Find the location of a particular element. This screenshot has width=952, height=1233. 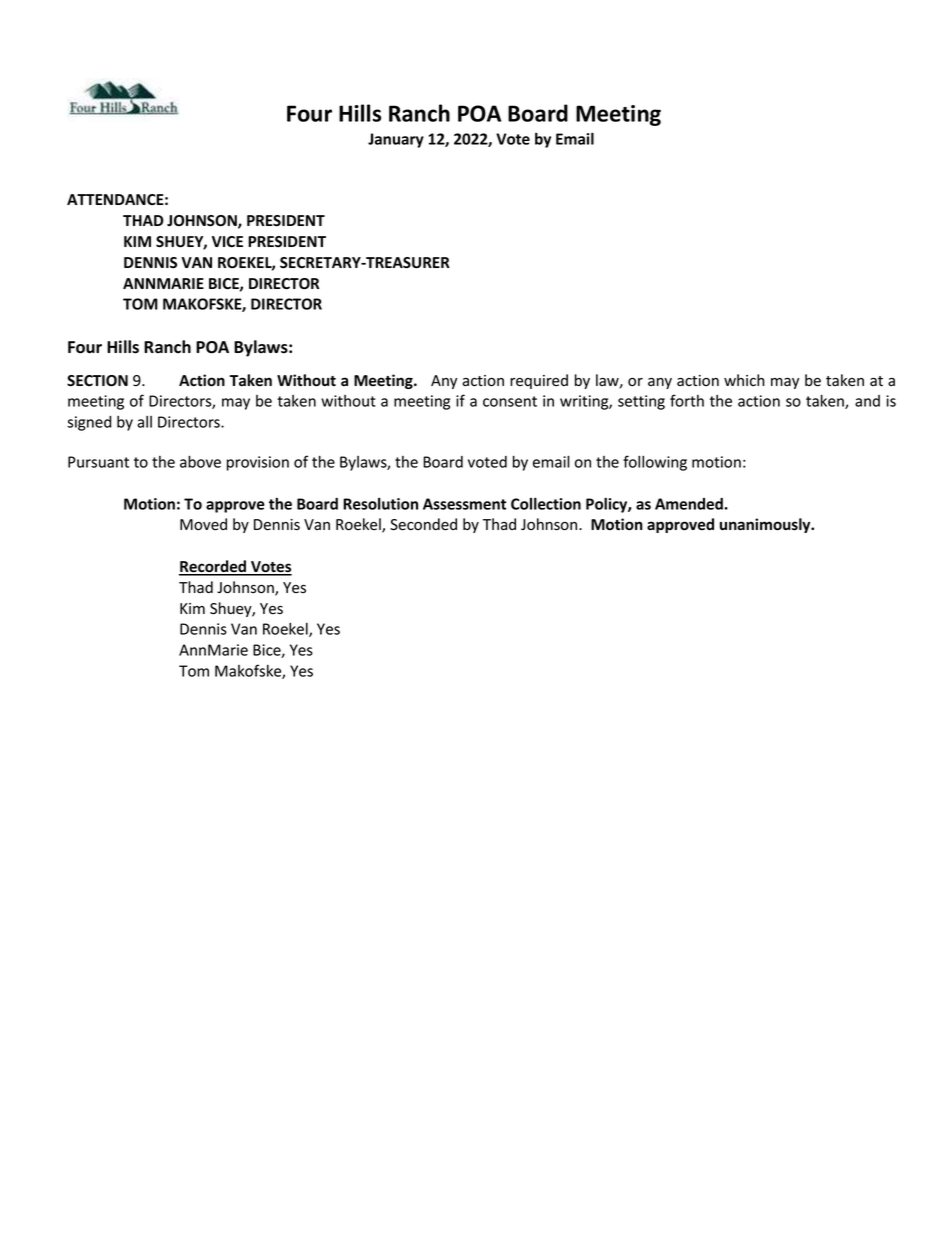

consent is located at coordinates (510, 401).
